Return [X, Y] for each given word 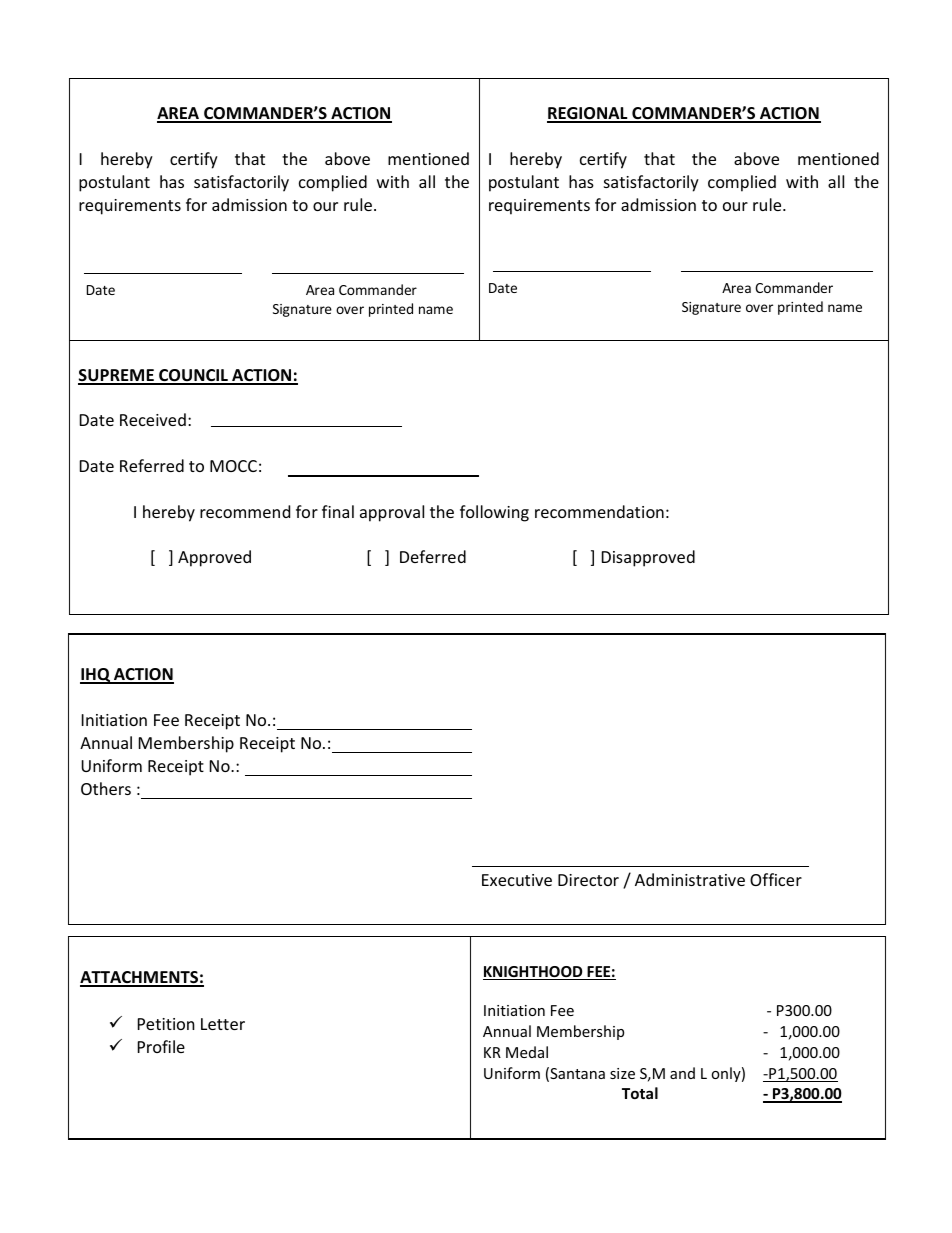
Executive [517, 880]
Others [106, 788]
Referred [152, 465]
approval [392, 513]
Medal [527, 1052]
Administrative [690, 879]
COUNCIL [193, 376]
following [494, 513]
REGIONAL [588, 115]
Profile [161, 1046]
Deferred [433, 556]
